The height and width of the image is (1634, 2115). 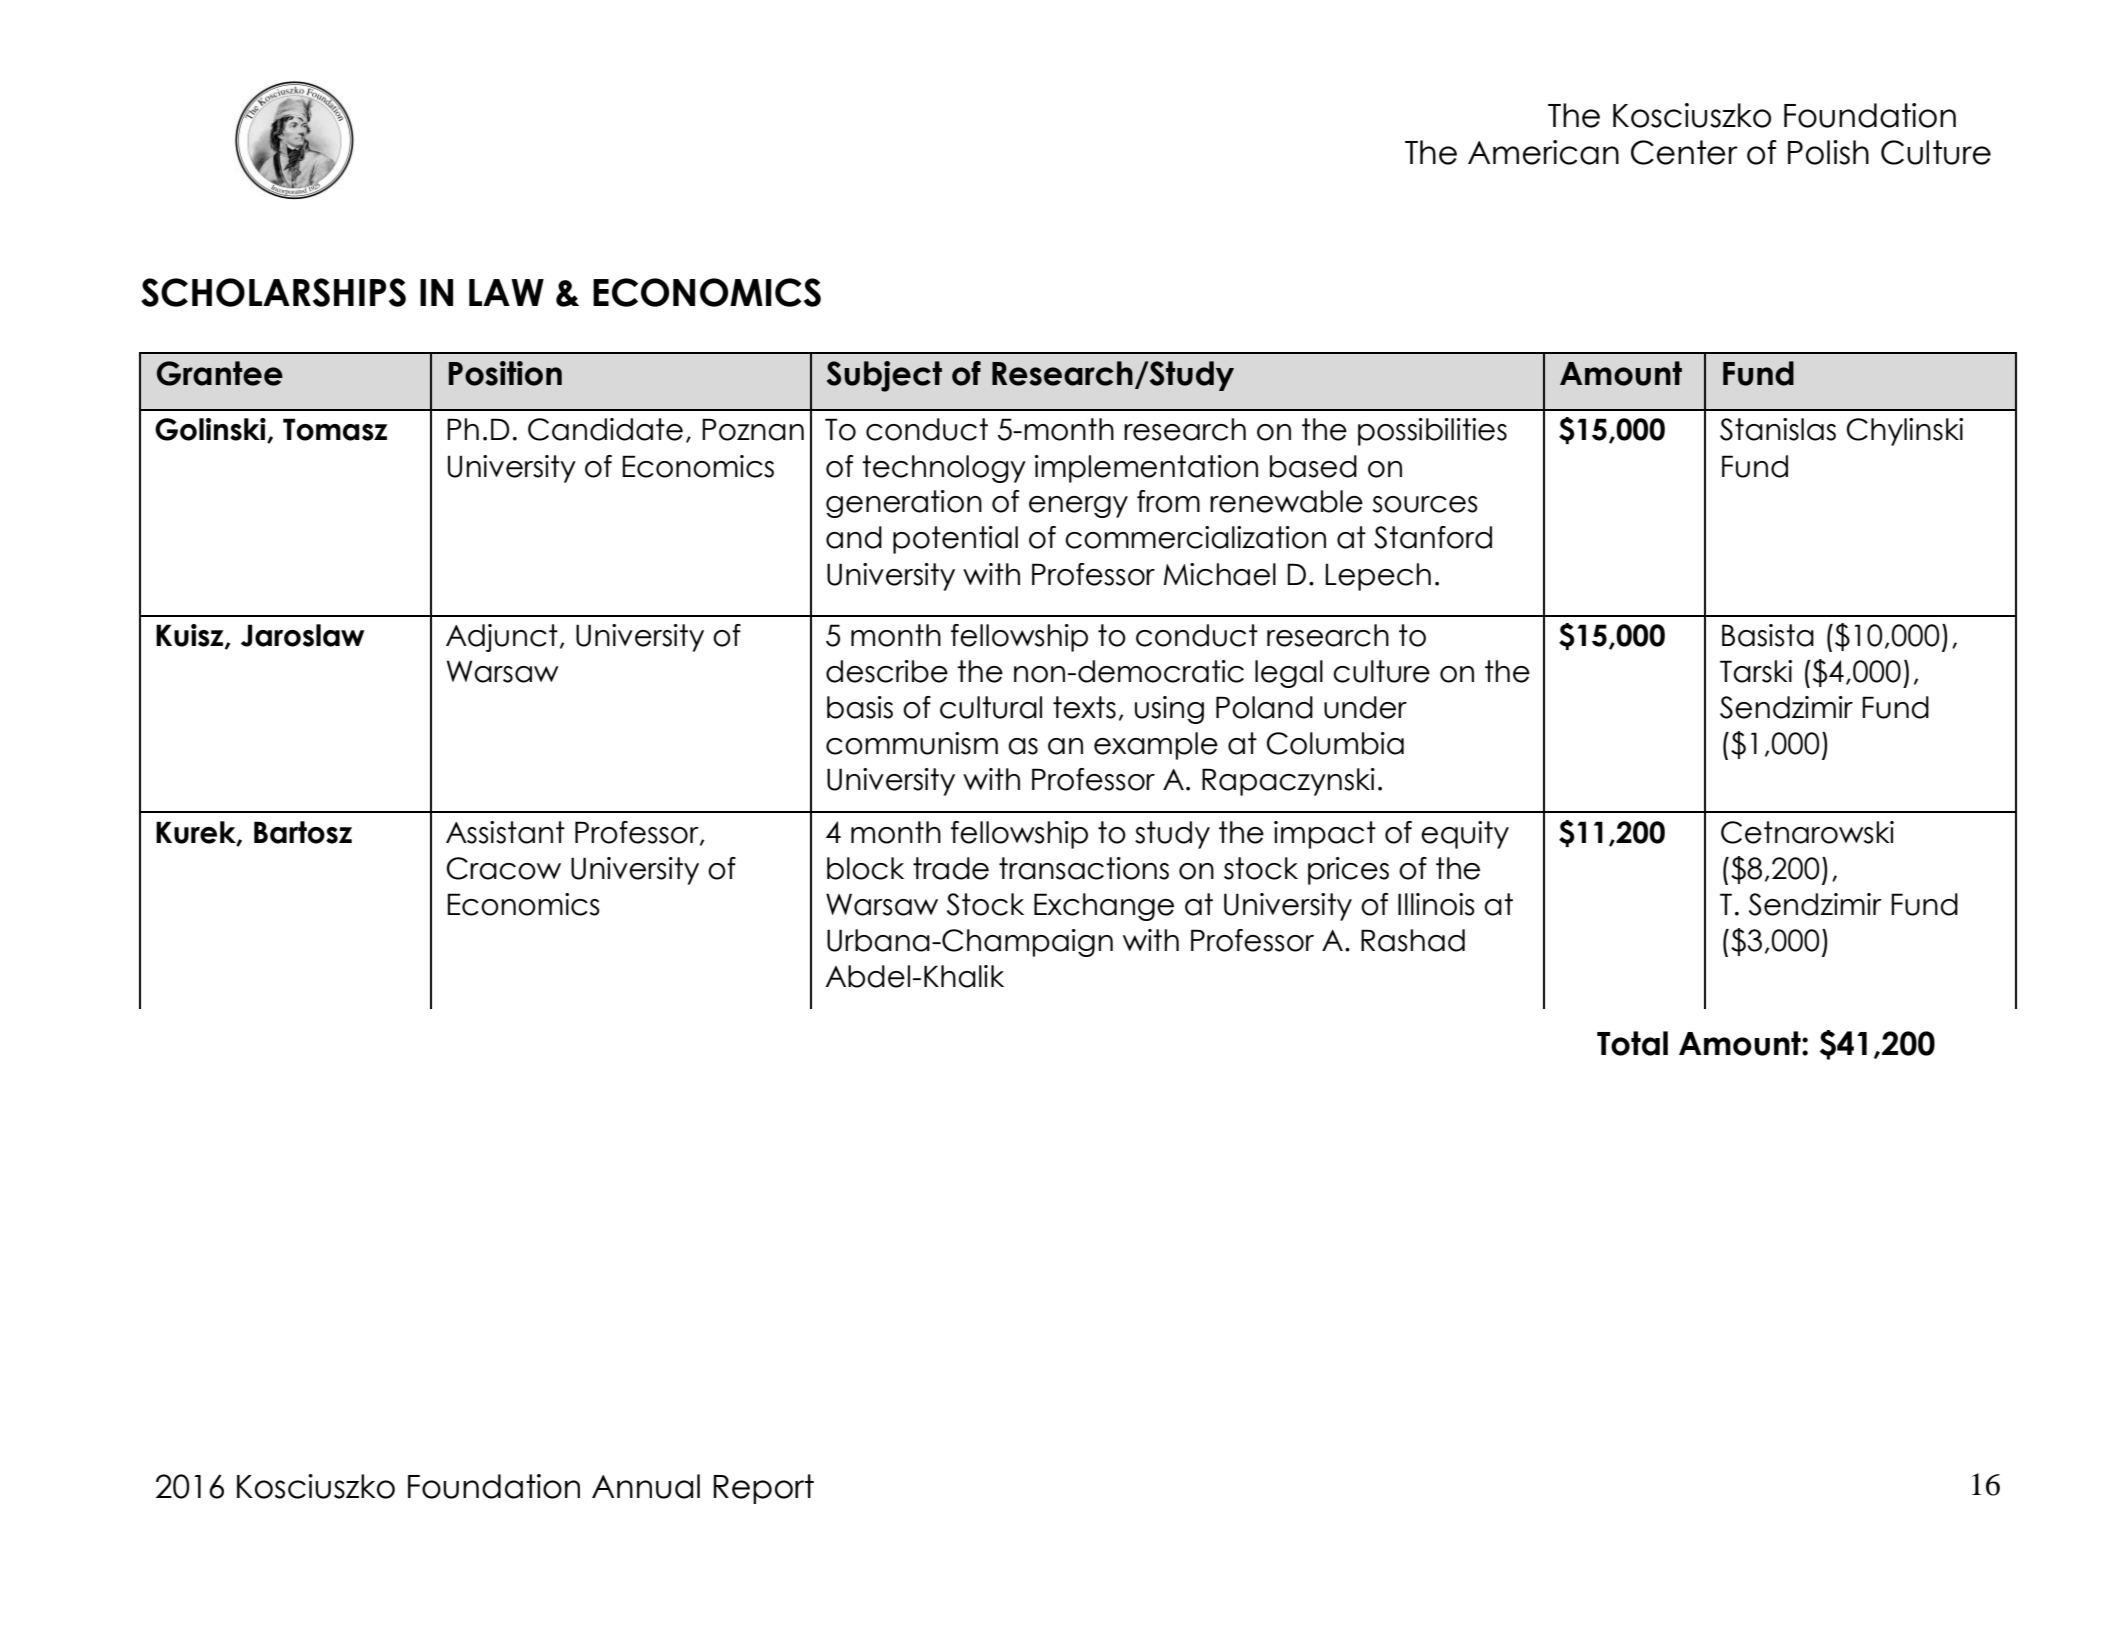 What do you see at coordinates (1684, 152) in the image?
I see `Center` at bounding box center [1684, 152].
